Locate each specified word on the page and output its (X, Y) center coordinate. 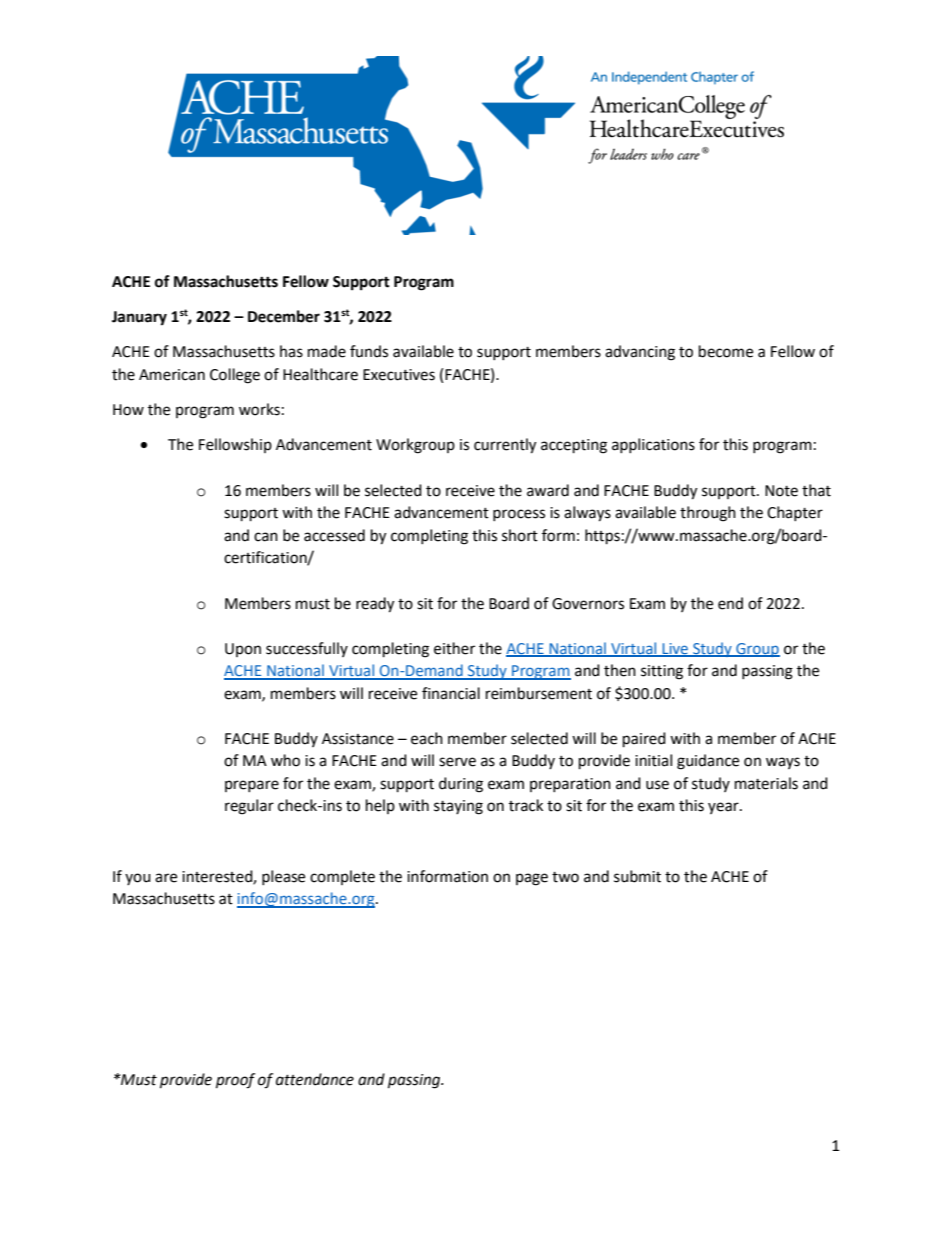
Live (675, 649)
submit (637, 876)
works (259, 409)
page (532, 879)
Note (781, 491)
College (235, 376)
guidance (708, 762)
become (726, 351)
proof (235, 1081)
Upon (243, 650)
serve (457, 762)
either (454, 648)
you (138, 879)
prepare (252, 786)
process (519, 515)
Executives (399, 375)
